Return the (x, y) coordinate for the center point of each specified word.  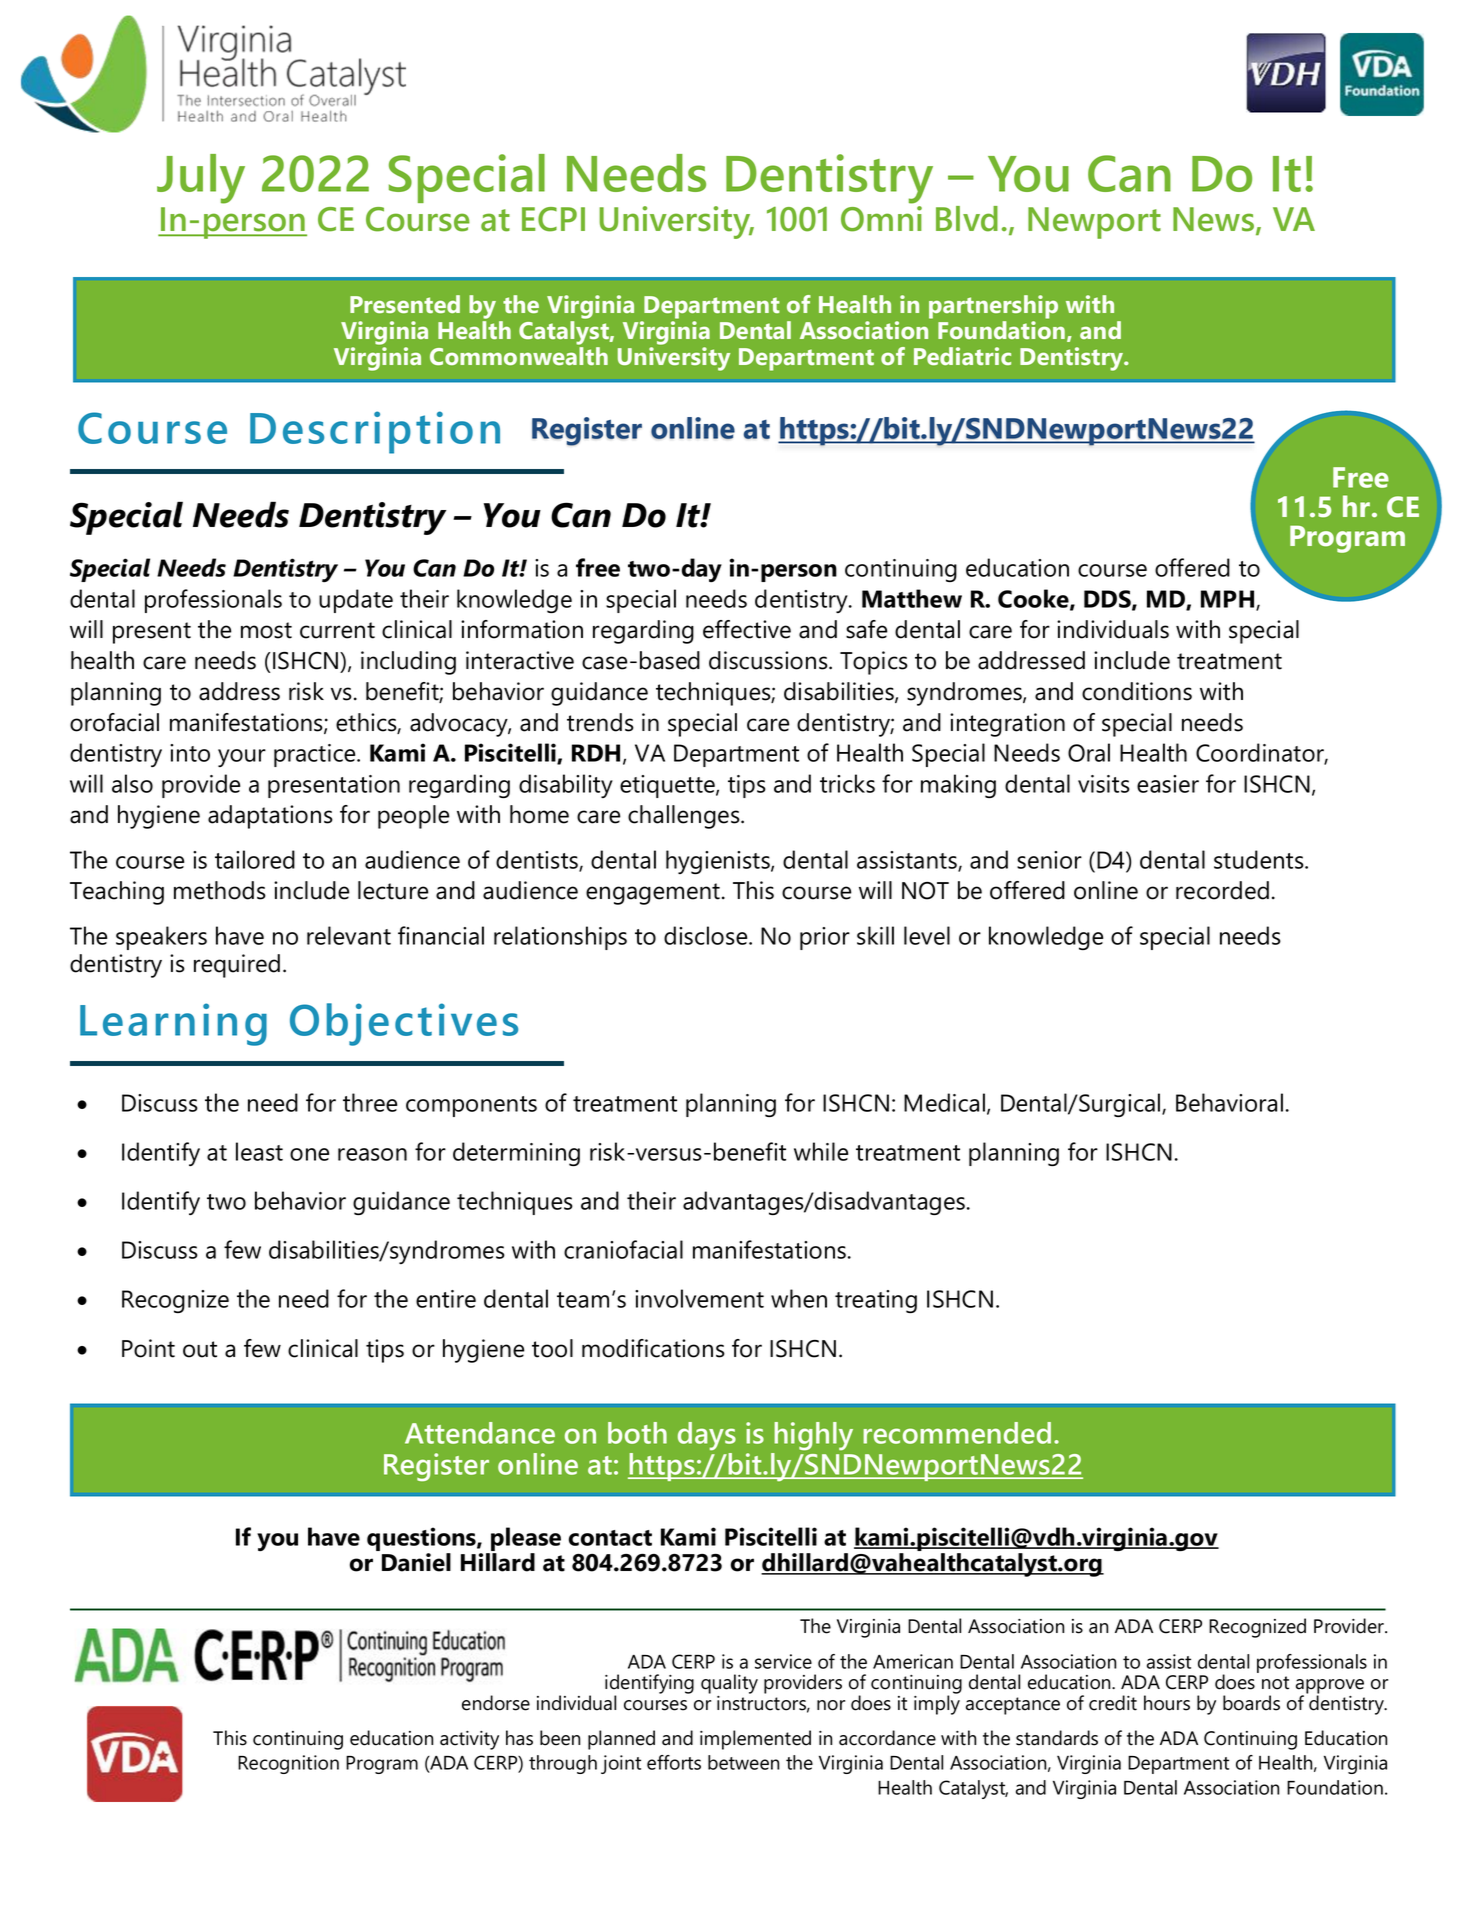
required (237, 966)
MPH (1229, 600)
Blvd (967, 219)
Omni (881, 219)
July (201, 179)
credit (1113, 1703)
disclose (707, 935)
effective (747, 629)
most (266, 630)
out (200, 1349)
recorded (1222, 890)
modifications (653, 1348)
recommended (957, 1433)
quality (729, 1684)
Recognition (288, 1764)
